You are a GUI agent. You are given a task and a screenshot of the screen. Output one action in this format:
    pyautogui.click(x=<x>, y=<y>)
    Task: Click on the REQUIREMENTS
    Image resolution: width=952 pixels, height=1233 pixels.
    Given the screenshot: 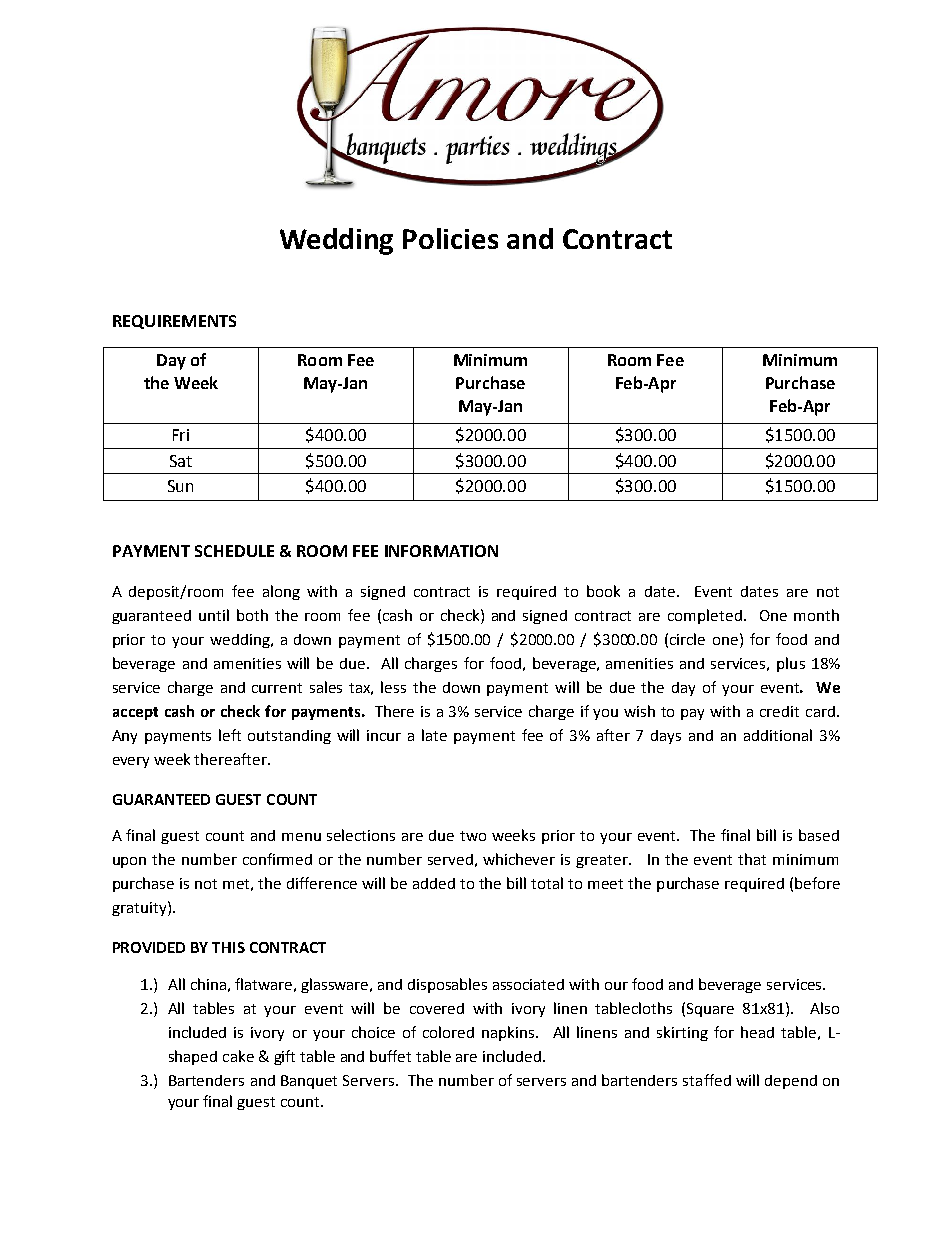 What is the action you would take?
    pyautogui.click(x=174, y=322)
